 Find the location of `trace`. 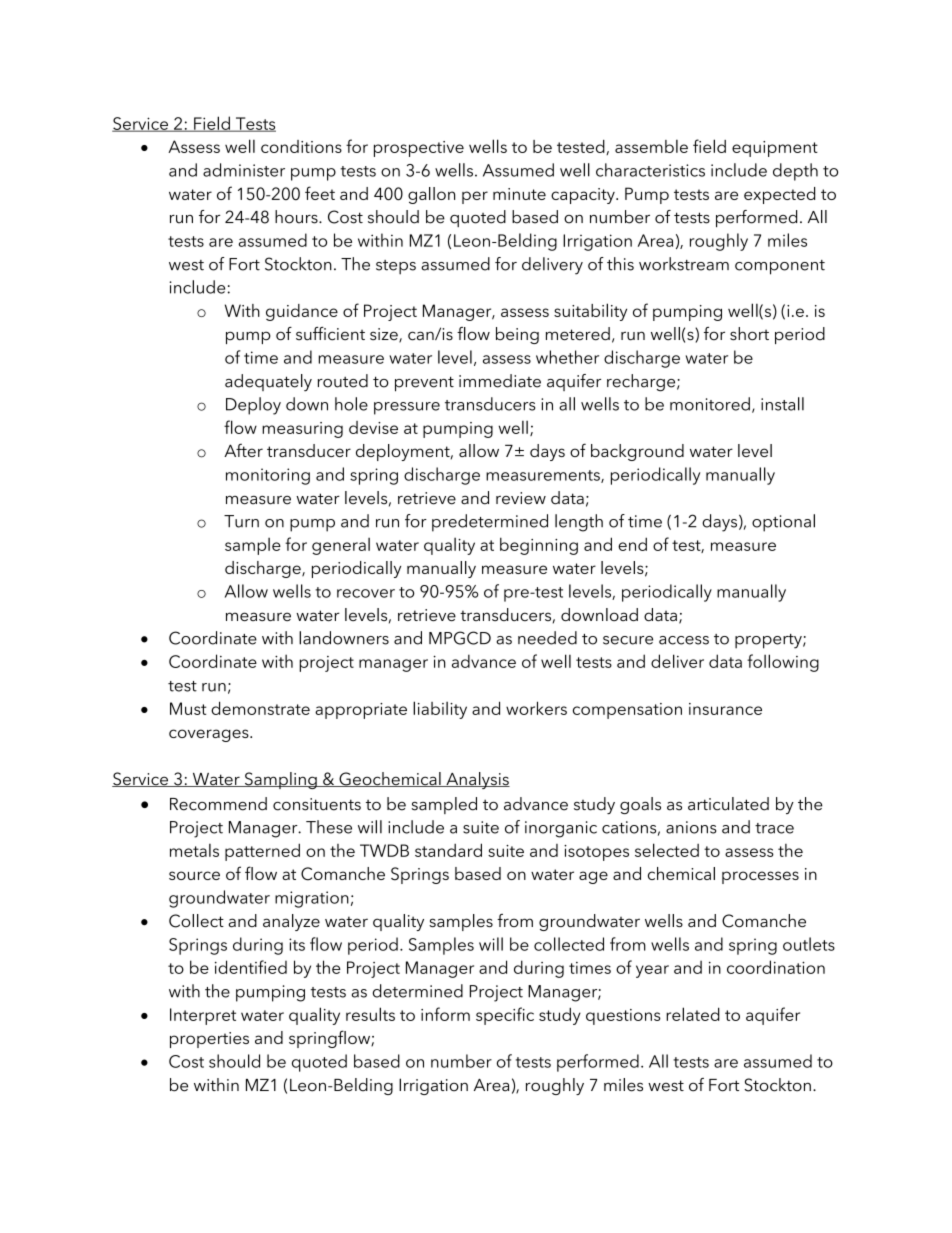

trace is located at coordinates (774, 828).
